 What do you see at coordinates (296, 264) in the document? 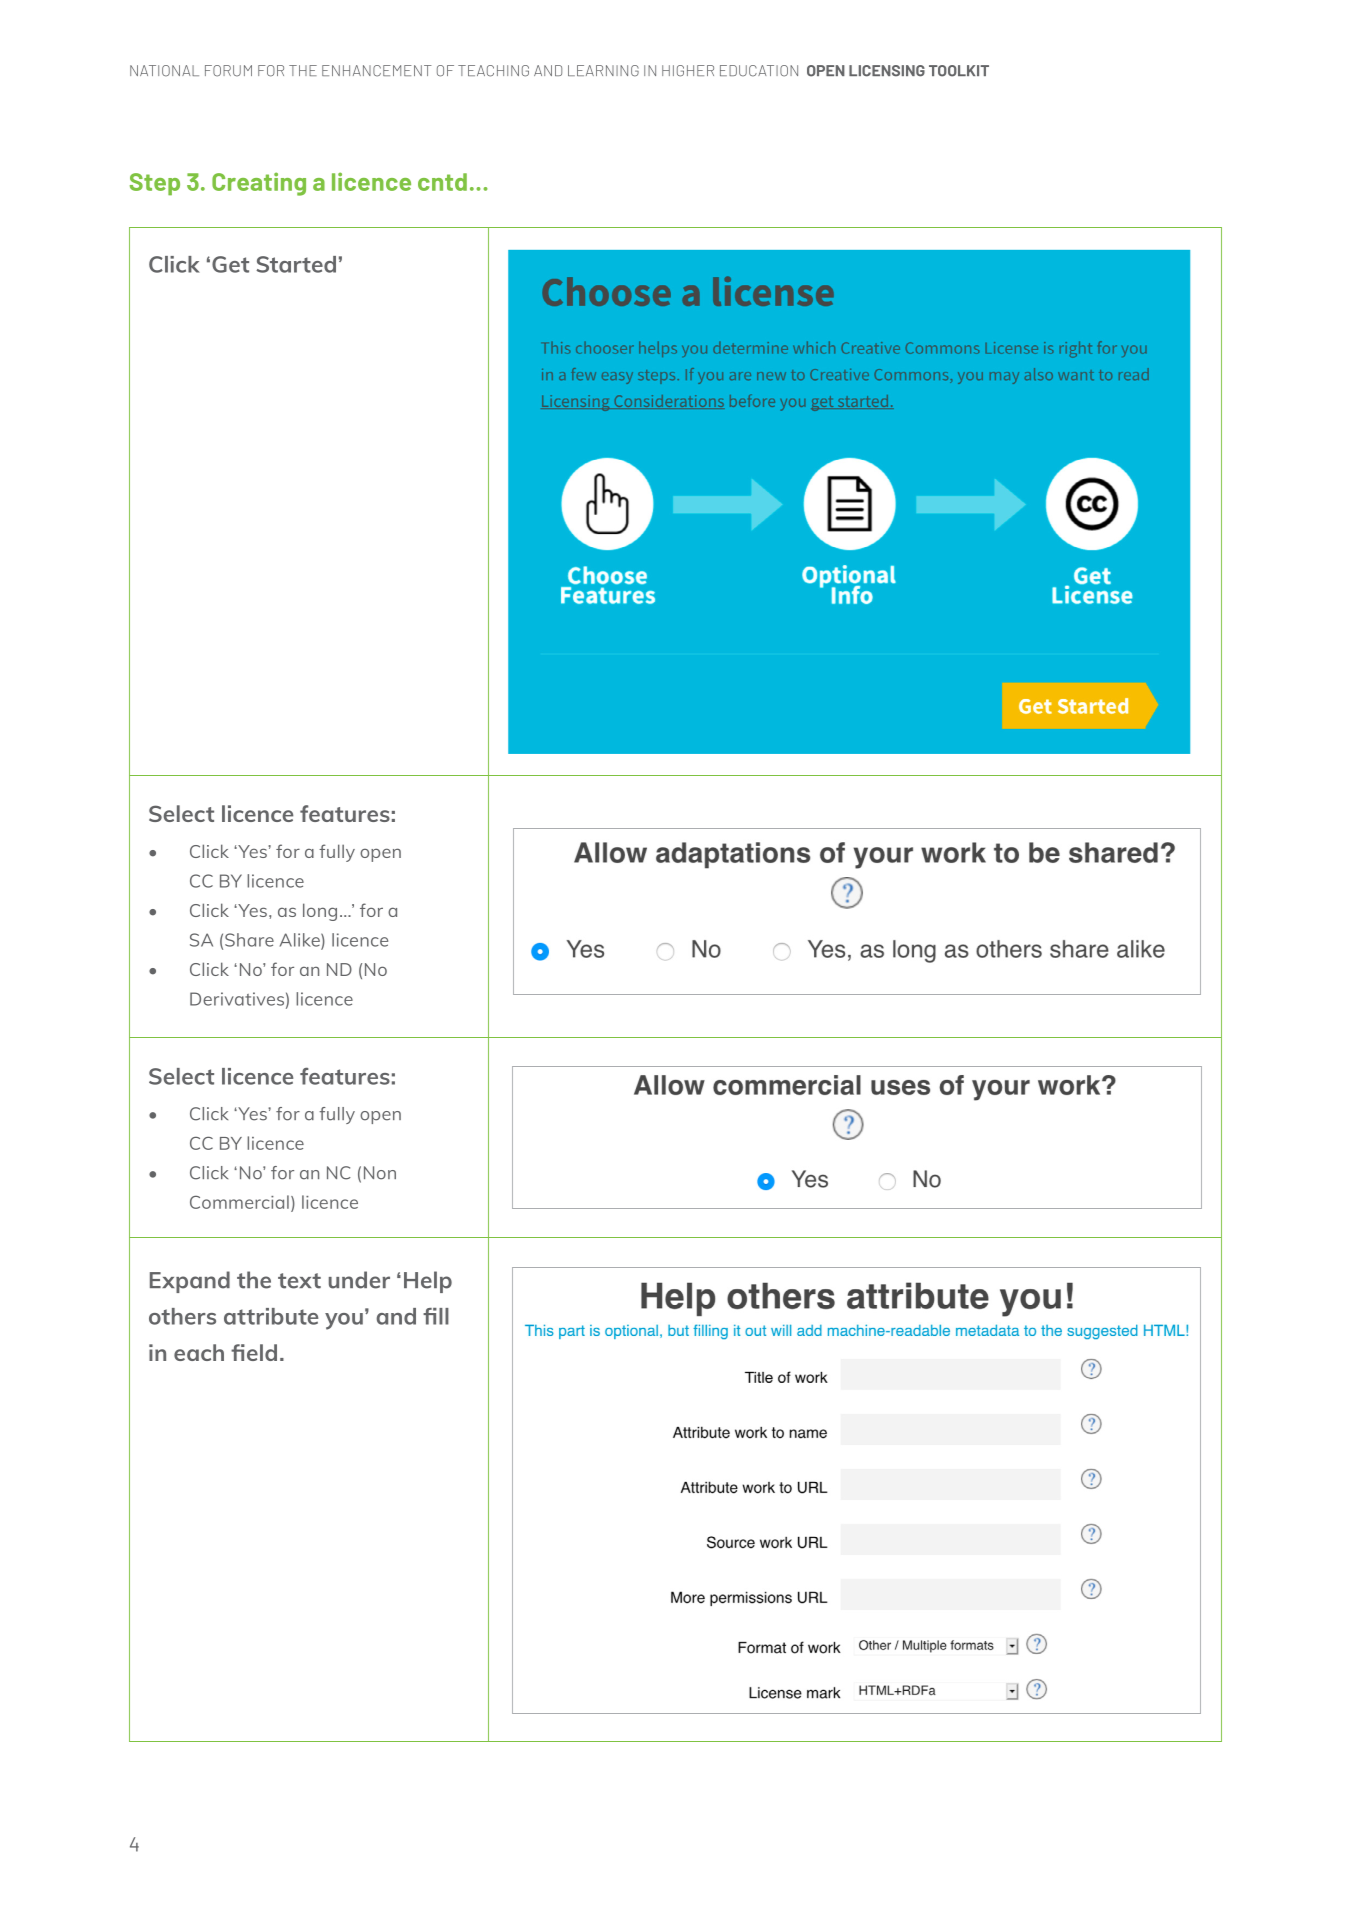
I see `Started` at bounding box center [296, 264].
